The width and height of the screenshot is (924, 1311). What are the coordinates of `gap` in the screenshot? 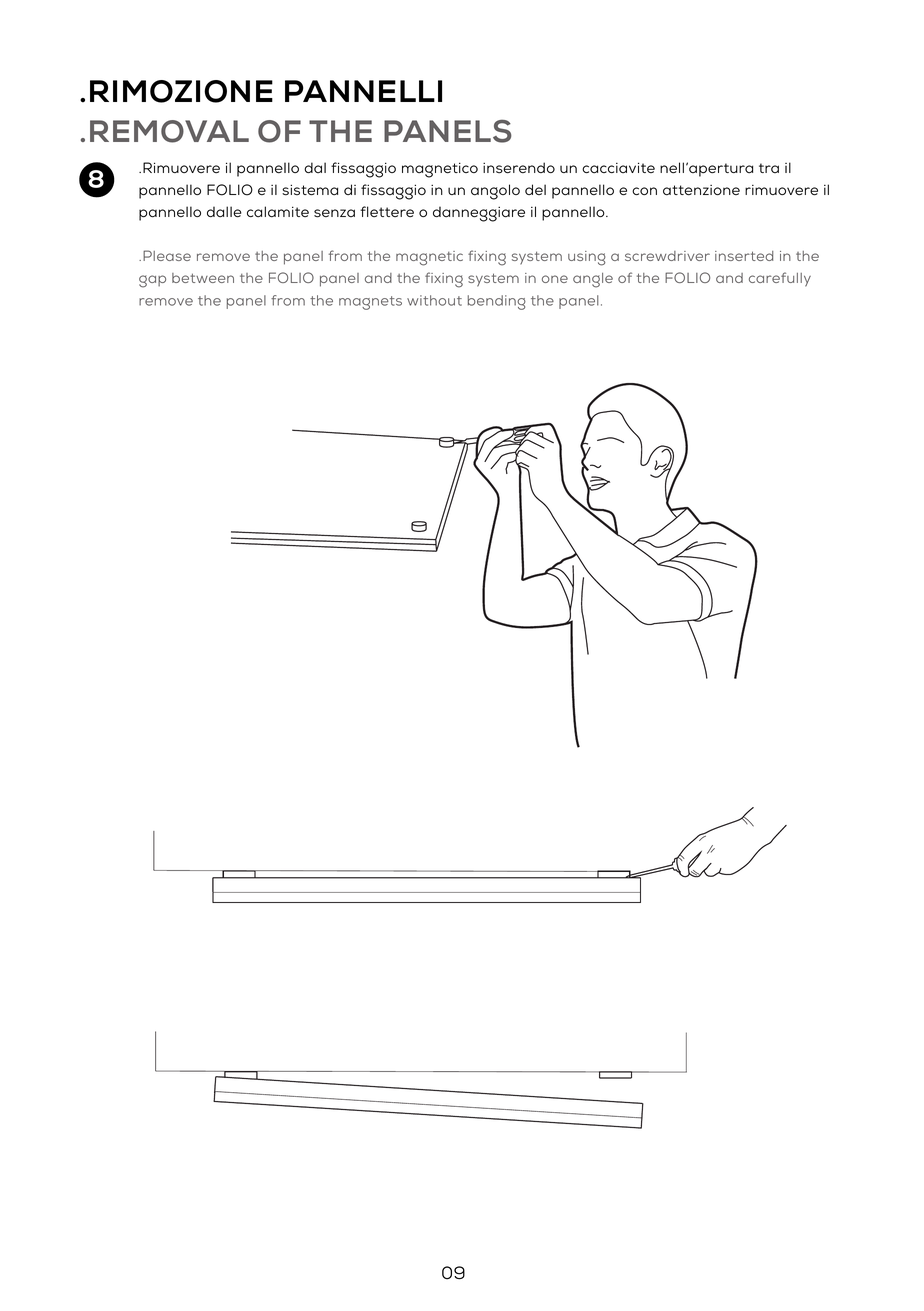 It's located at (152, 281).
